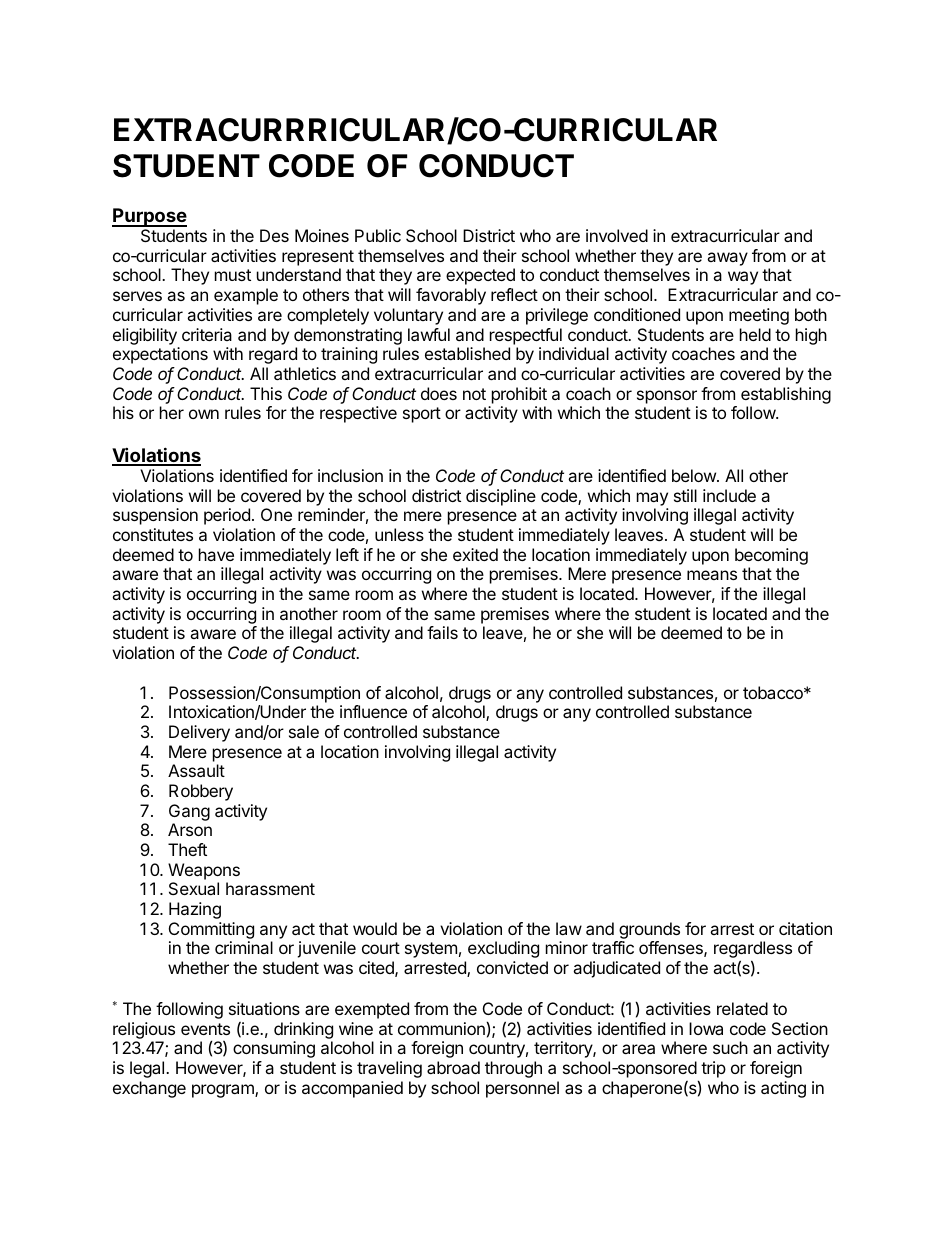  What do you see at coordinates (453, 1067) in the screenshot?
I see `abroad` at bounding box center [453, 1067].
